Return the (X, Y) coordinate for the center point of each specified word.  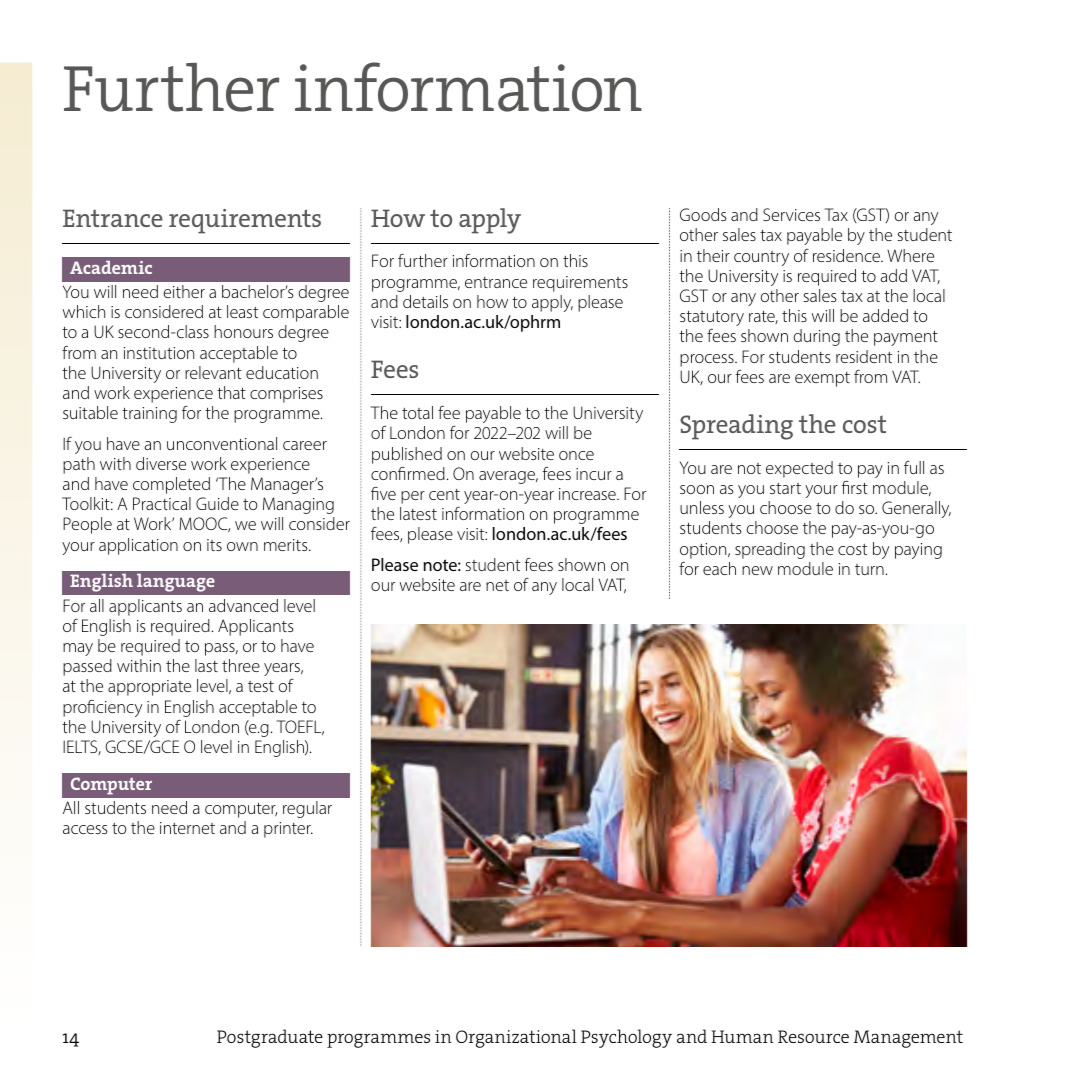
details (425, 301)
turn (869, 569)
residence (847, 255)
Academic (111, 267)
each (719, 568)
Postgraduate (270, 1038)
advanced (243, 605)
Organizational (516, 1038)
